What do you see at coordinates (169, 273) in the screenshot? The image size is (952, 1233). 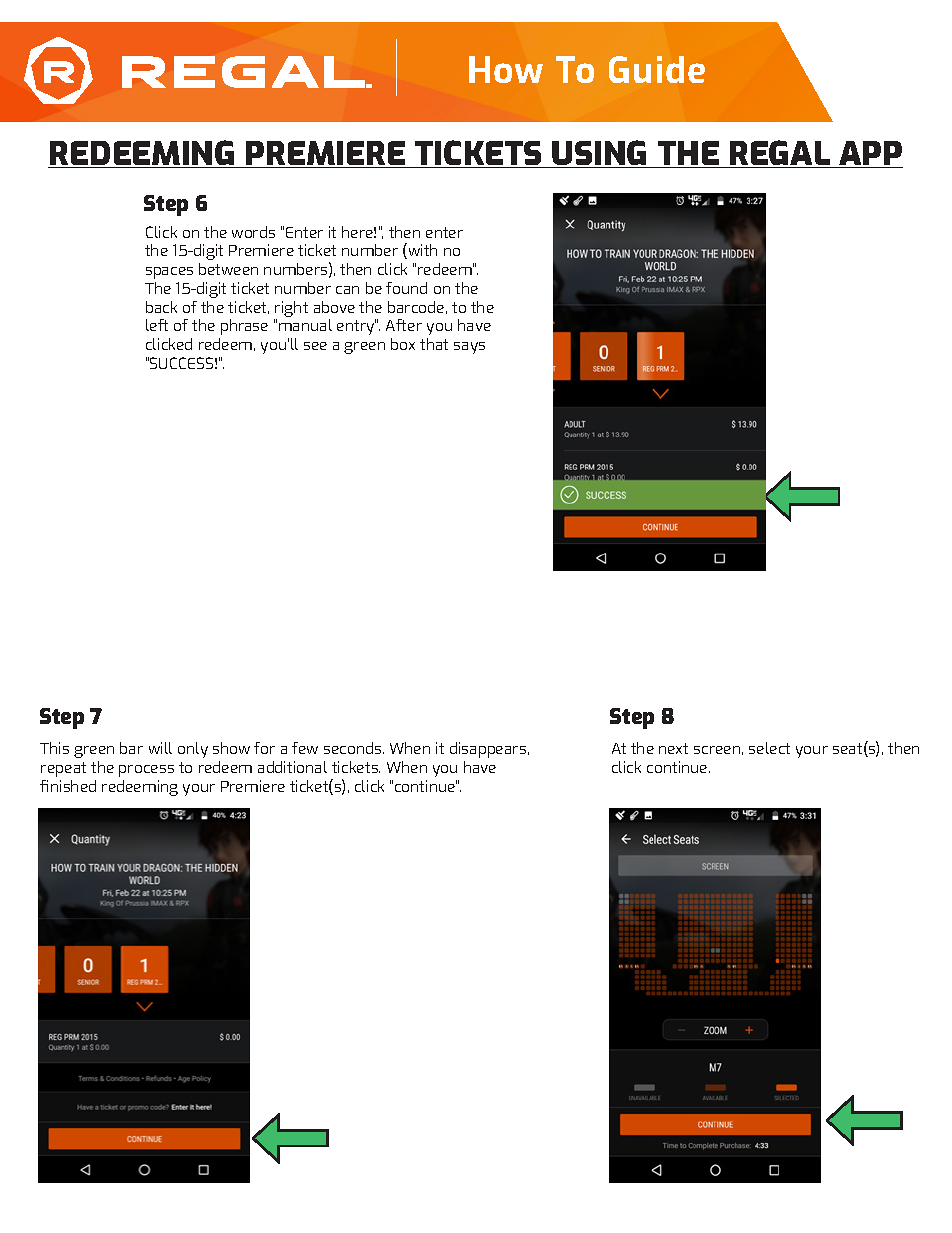 I see `spaces` at bounding box center [169, 273].
